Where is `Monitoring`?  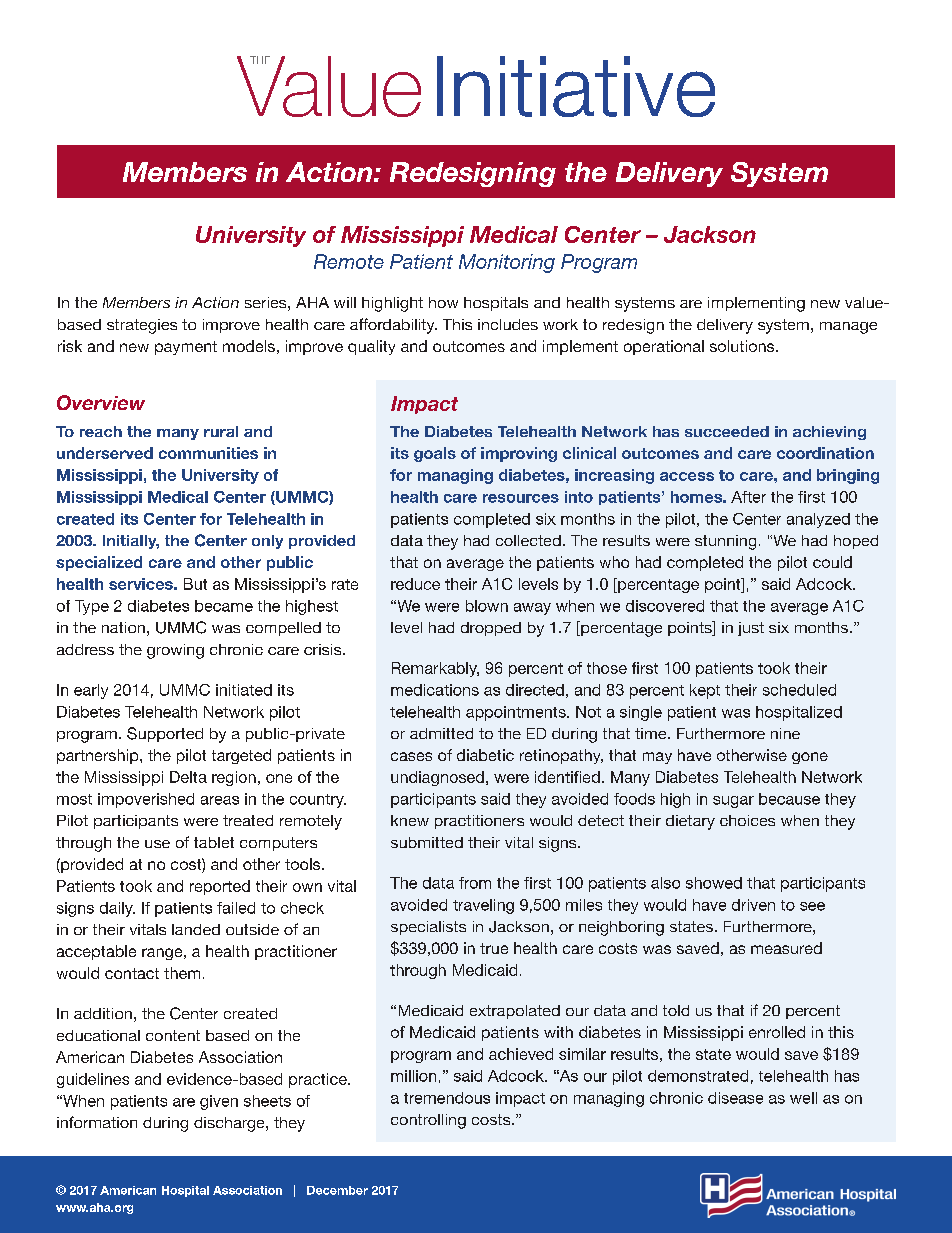 Monitoring is located at coordinates (507, 263).
